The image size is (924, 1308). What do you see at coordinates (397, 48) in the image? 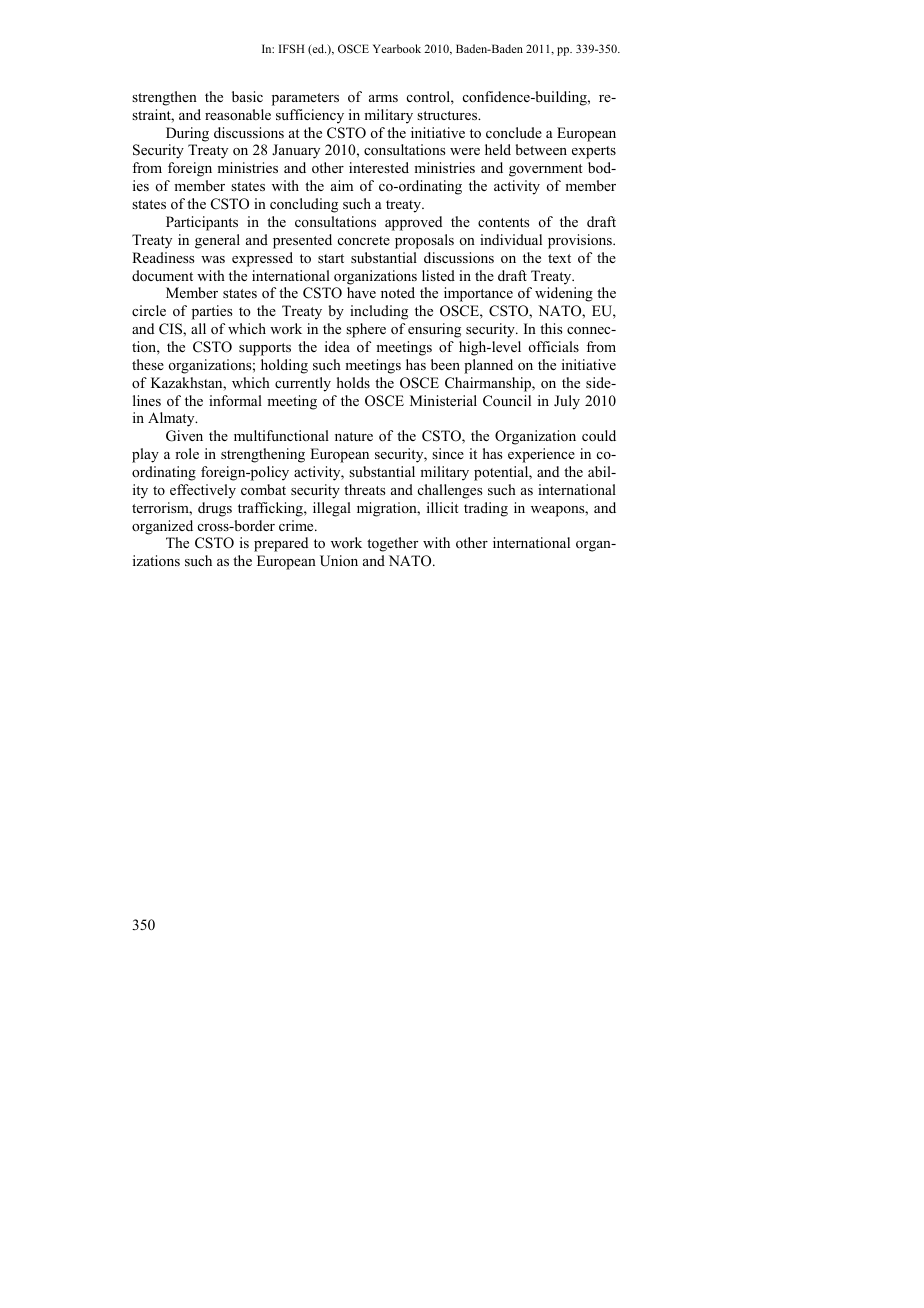
I see `Yearbook` at bounding box center [397, 48].
